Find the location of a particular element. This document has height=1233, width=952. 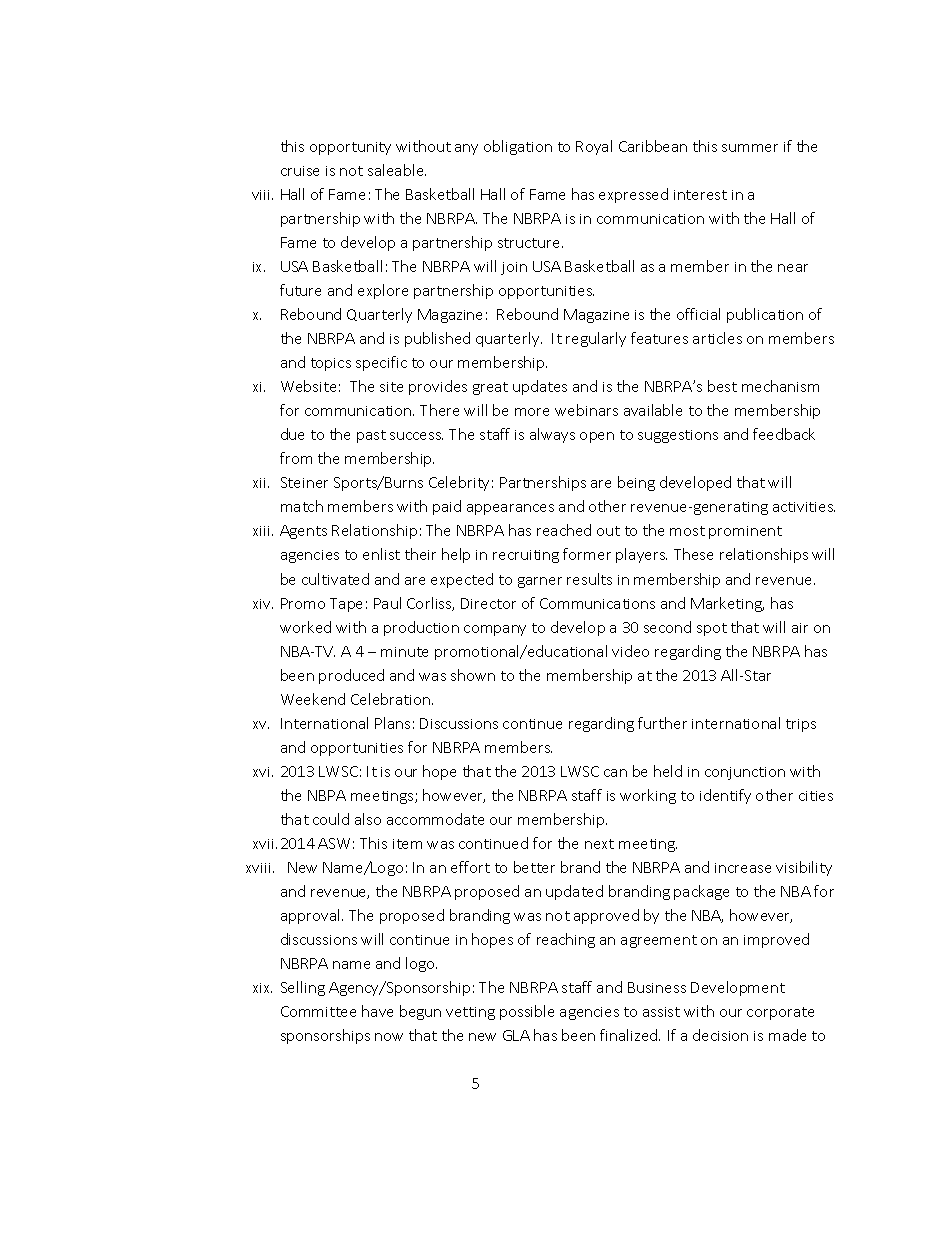

summer is located at coordinates (750, 148).
